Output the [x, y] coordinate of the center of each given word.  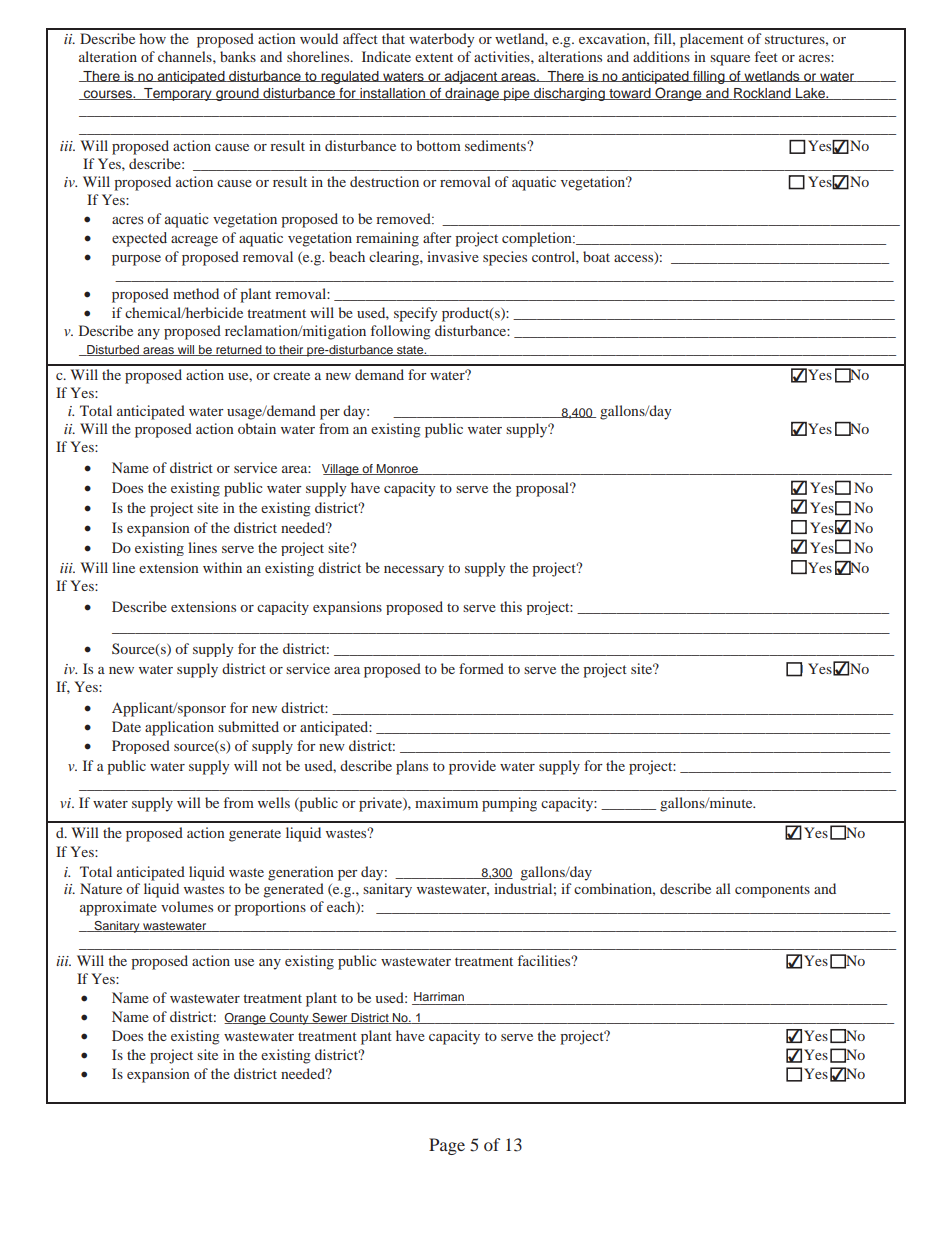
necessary [414, 571]
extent [434, 57]
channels [186, 56]
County [289, 1019]
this [511, 606]
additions [661, 56]
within [222, 567]
